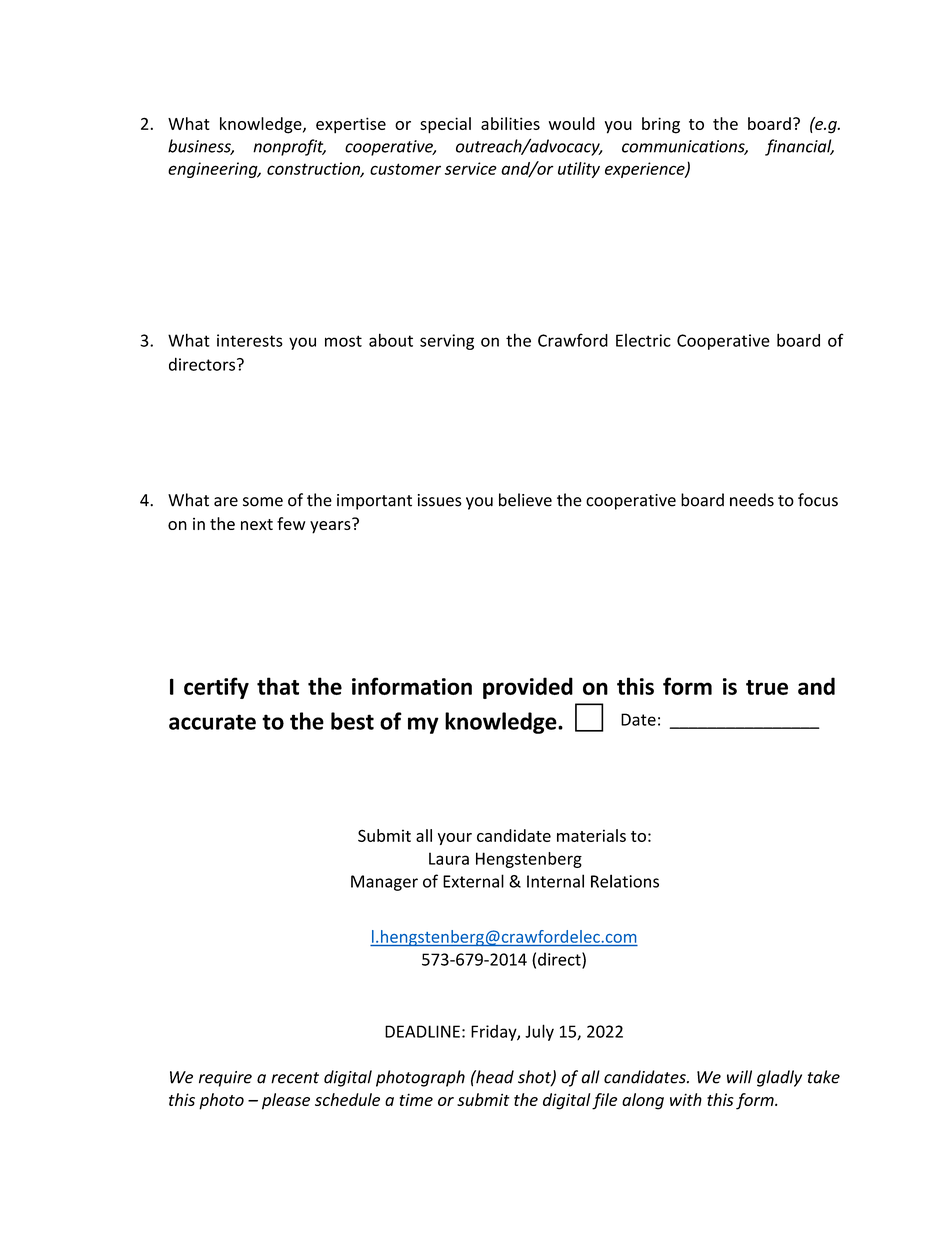  Describe the element at coordinates (510, 123) in the document. I see `abilities` at that location.
